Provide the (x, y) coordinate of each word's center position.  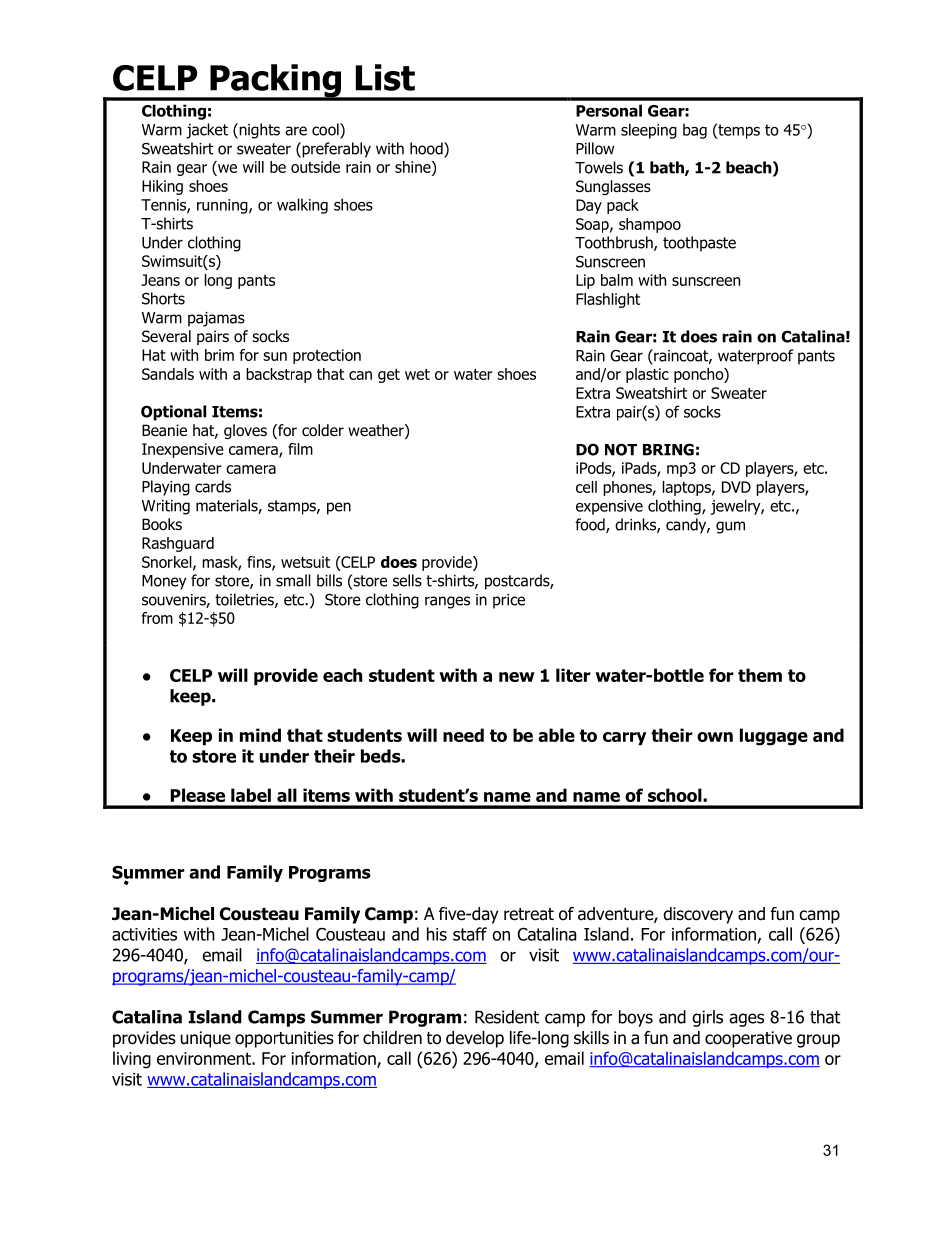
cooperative (748, 1039)
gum (730, 527)
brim (219, 355)
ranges (447, 602)
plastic (647, 375)
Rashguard (178, 544)
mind (260, 735)
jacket (207, 131)
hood (427, 149)
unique (206, 1039)
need (463, 735)
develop (475, 1039)
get (389, 376)
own (715, 737)
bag (695, 131)
